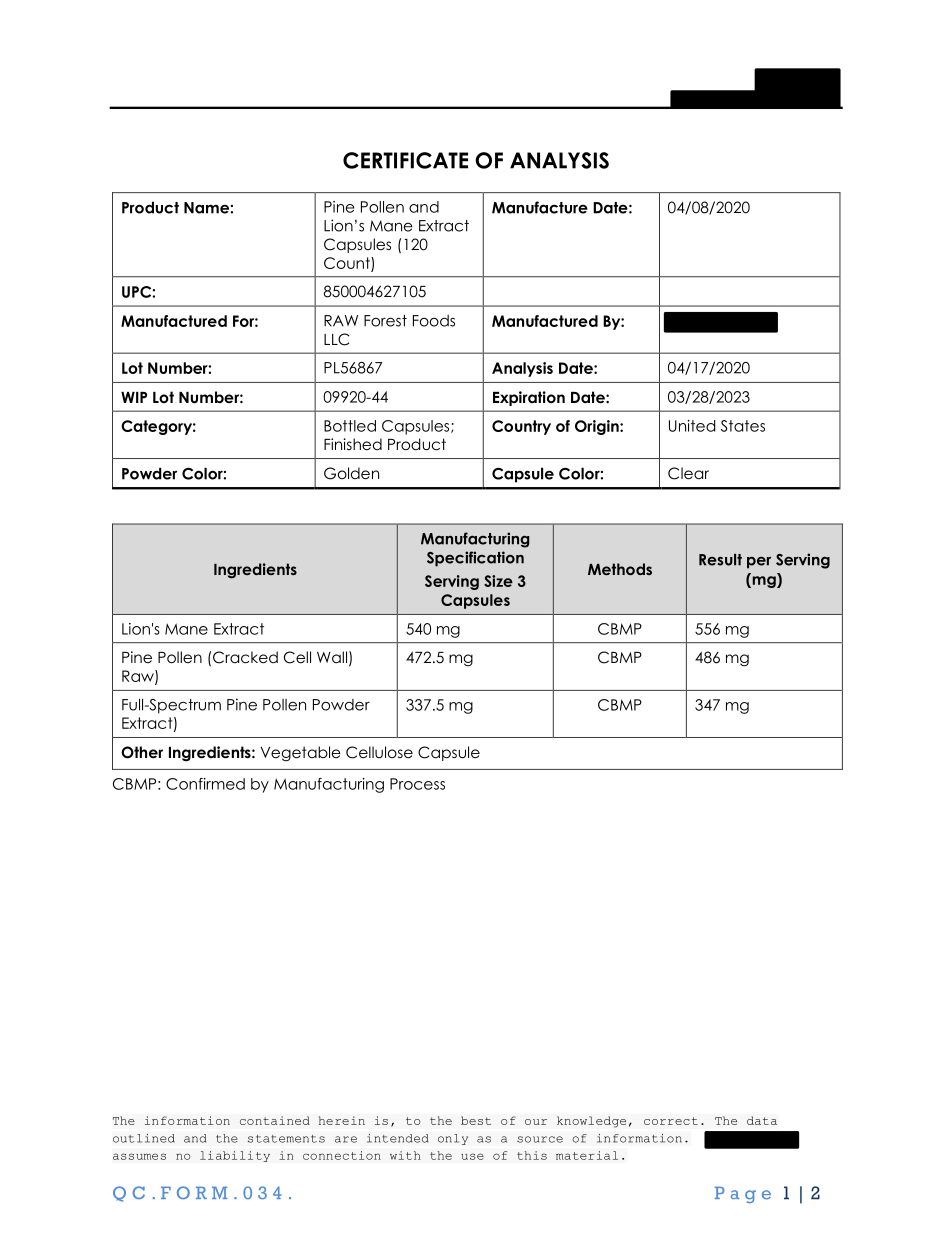  I want to click on United, so click(692, 426).
